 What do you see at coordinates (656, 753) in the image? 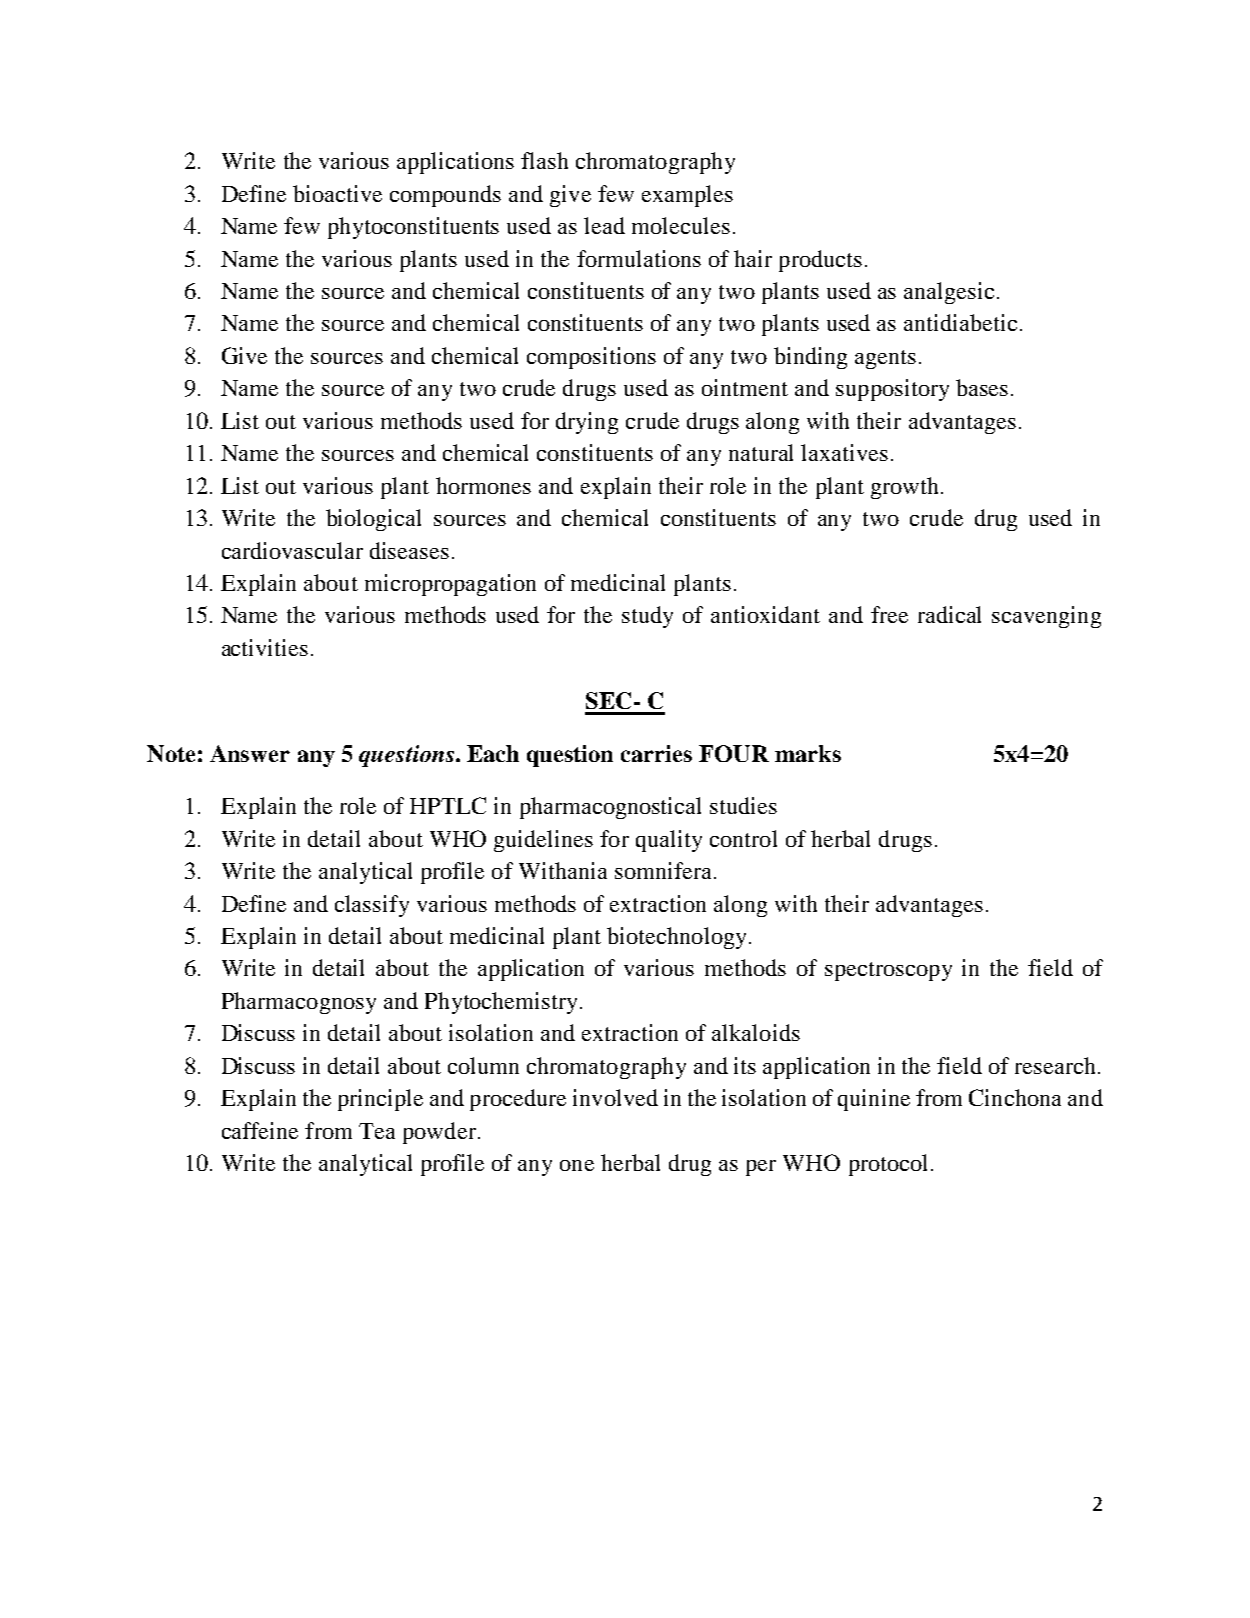
I see `carries` at bounding box center [656, 753].
